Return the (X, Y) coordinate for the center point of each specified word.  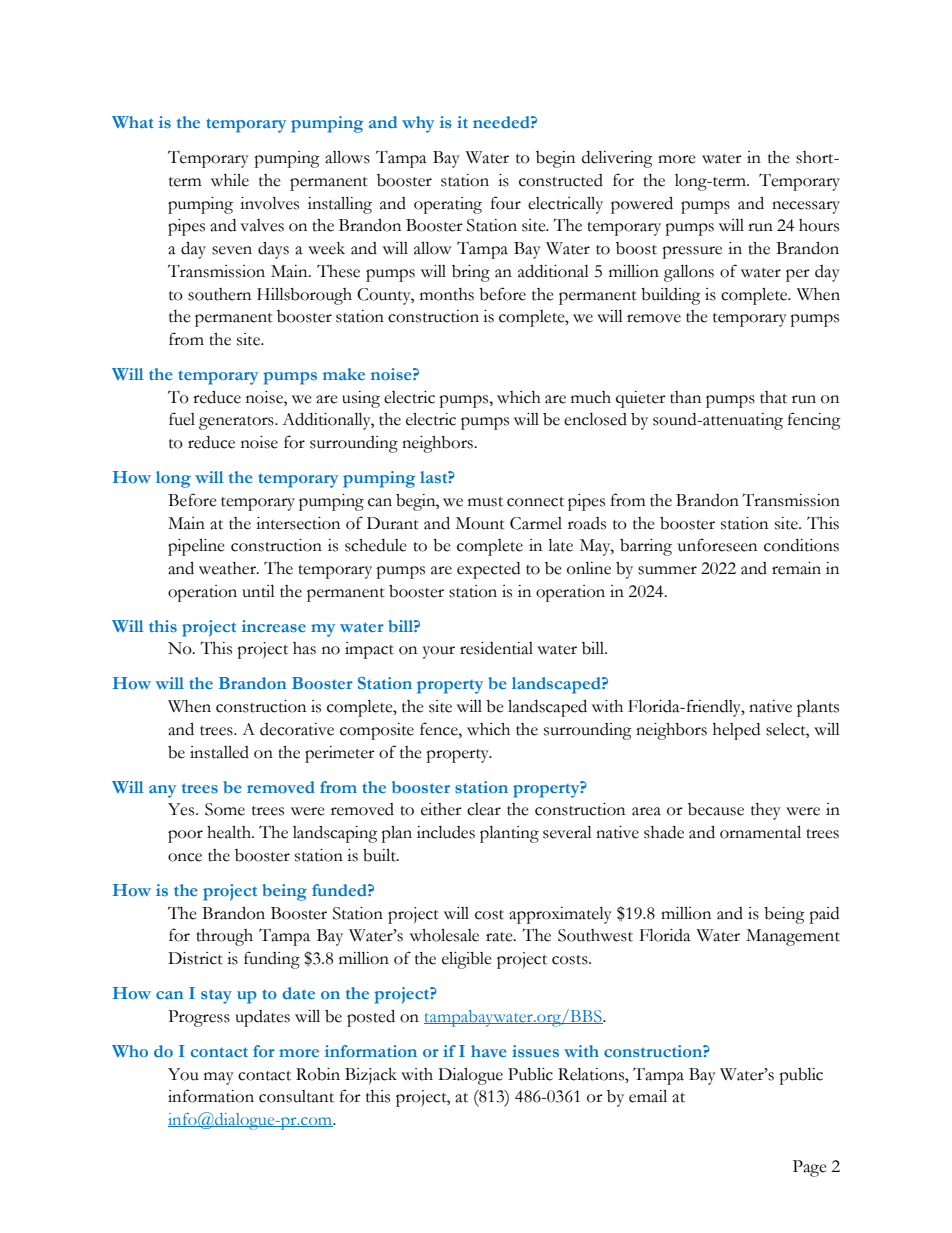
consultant (296, 1096)
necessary (806, 207)
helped (736, 731)
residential (496, 648)
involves (269, 203)
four (506, 203)
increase (274, 626)
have (489, 1051)
